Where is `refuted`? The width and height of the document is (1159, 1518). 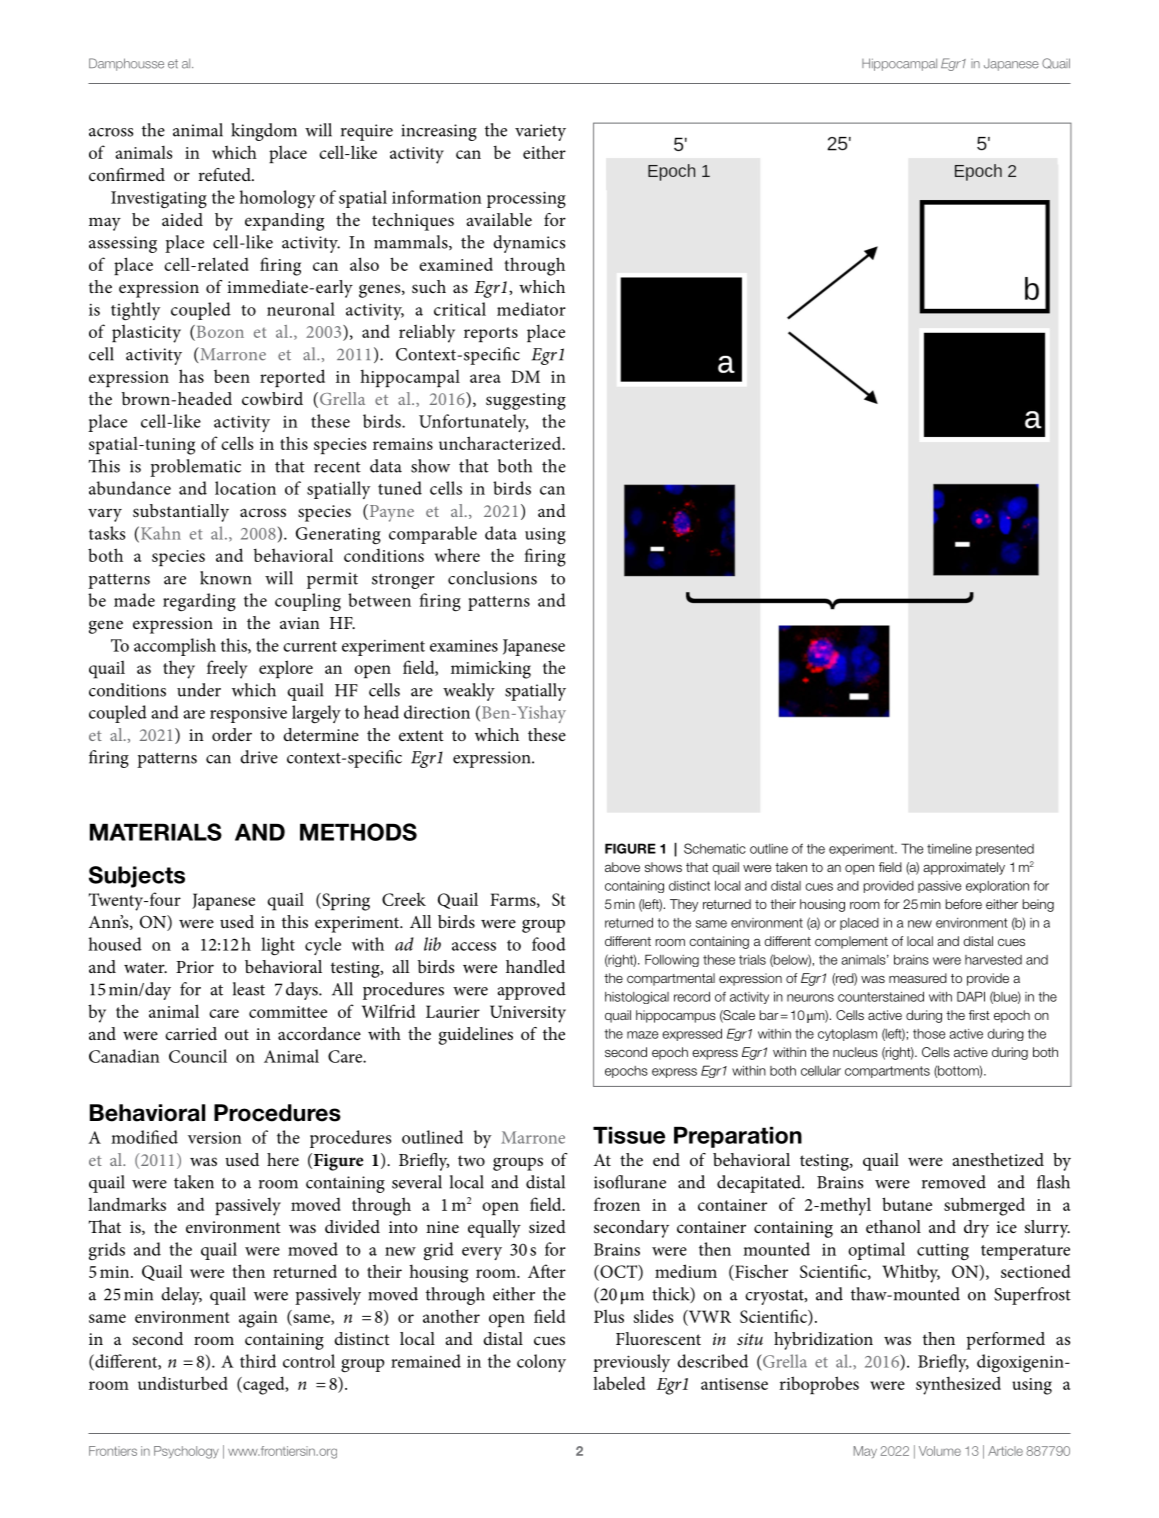 refuted is located at coordinates (225, 174).
